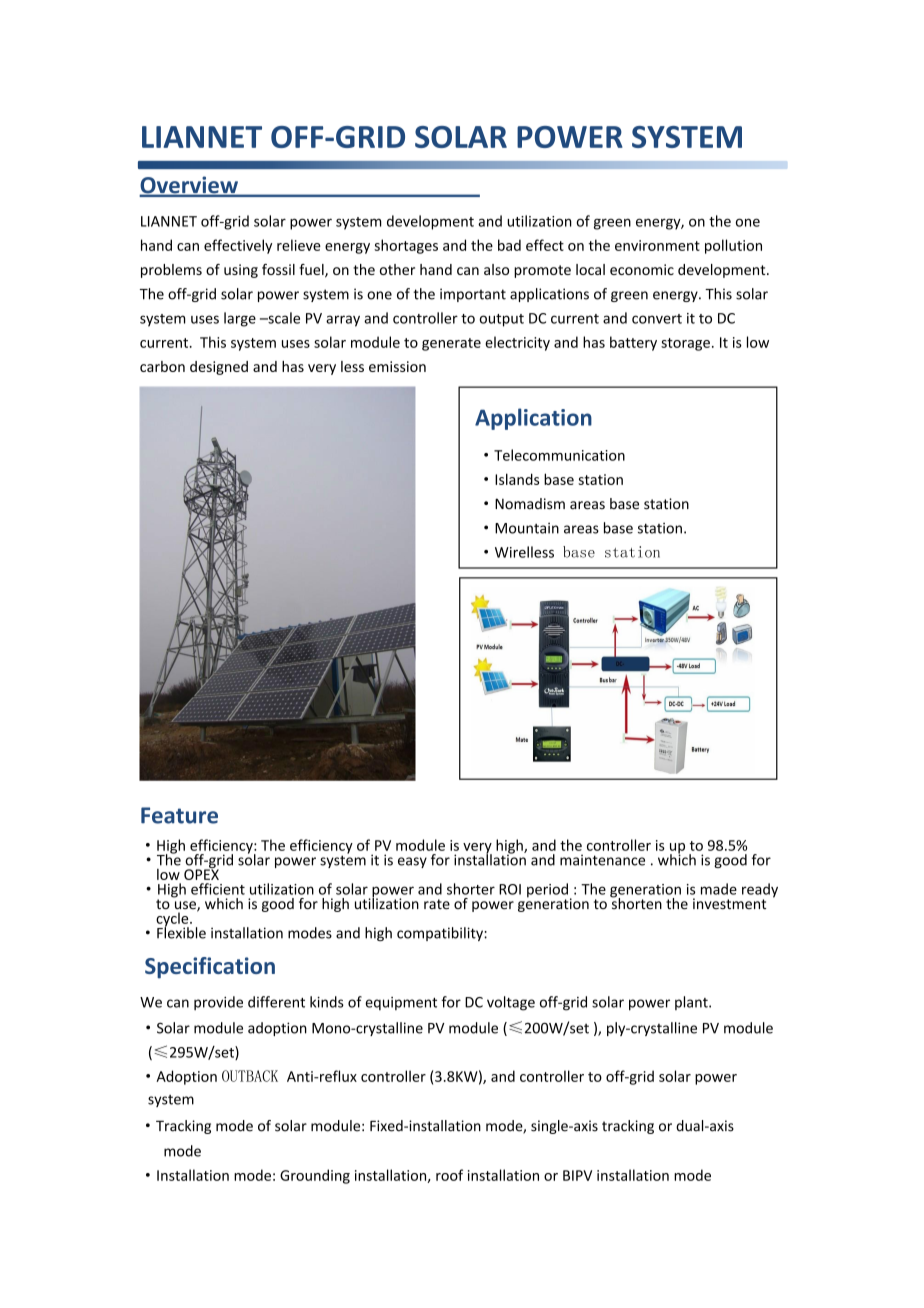 This image has width=924, height=1308. Describe the element at coordinates (219, 368) in the image. I see `designed` at that location.
